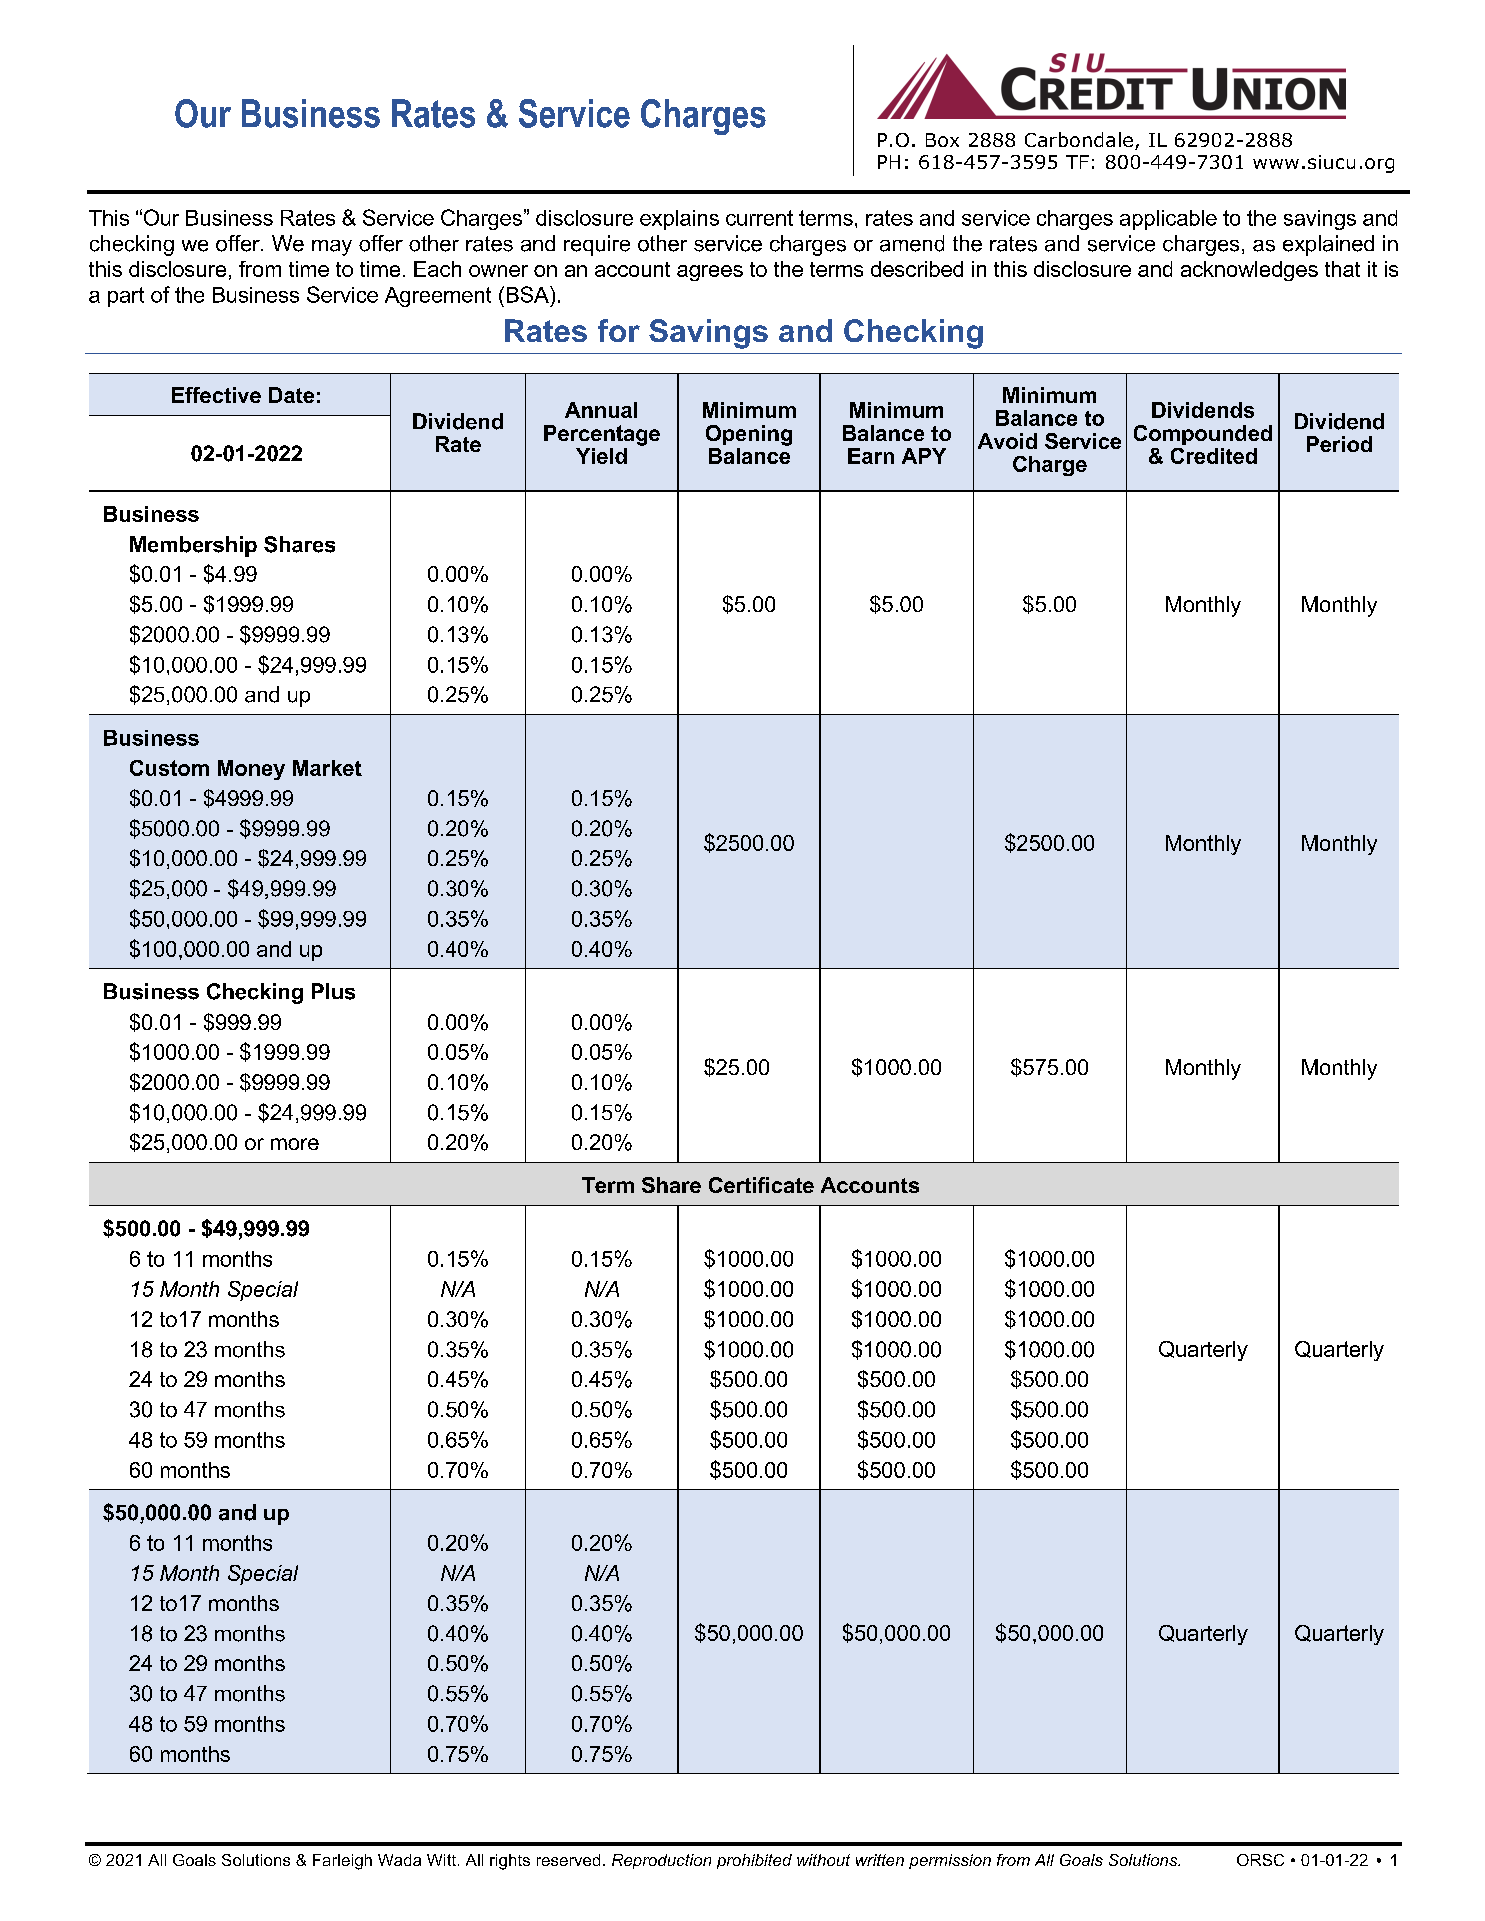 This screenshot has height=1921, width=1485. What do you see at coordinates (1214, 456) in the screenshot?
I see `Credited` at bounding box center [1214, 456].
